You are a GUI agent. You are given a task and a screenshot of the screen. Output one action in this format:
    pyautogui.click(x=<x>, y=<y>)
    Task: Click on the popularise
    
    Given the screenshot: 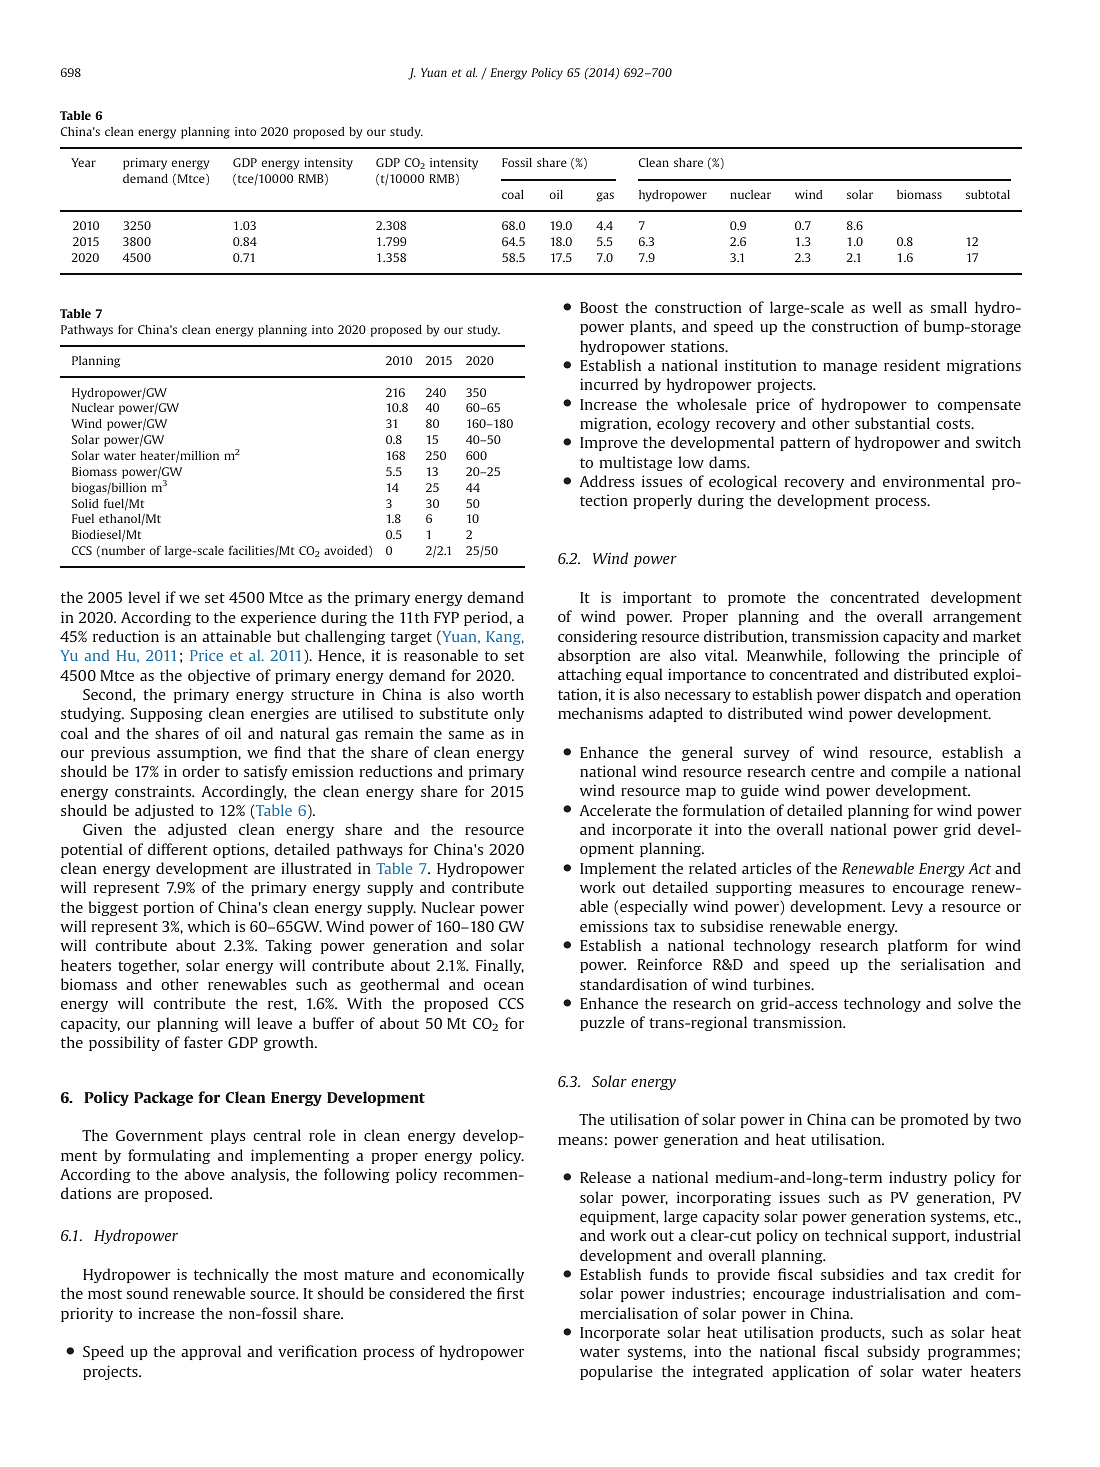 What is the action you would take?
    pyautogui.click(x=616, y=1372)
